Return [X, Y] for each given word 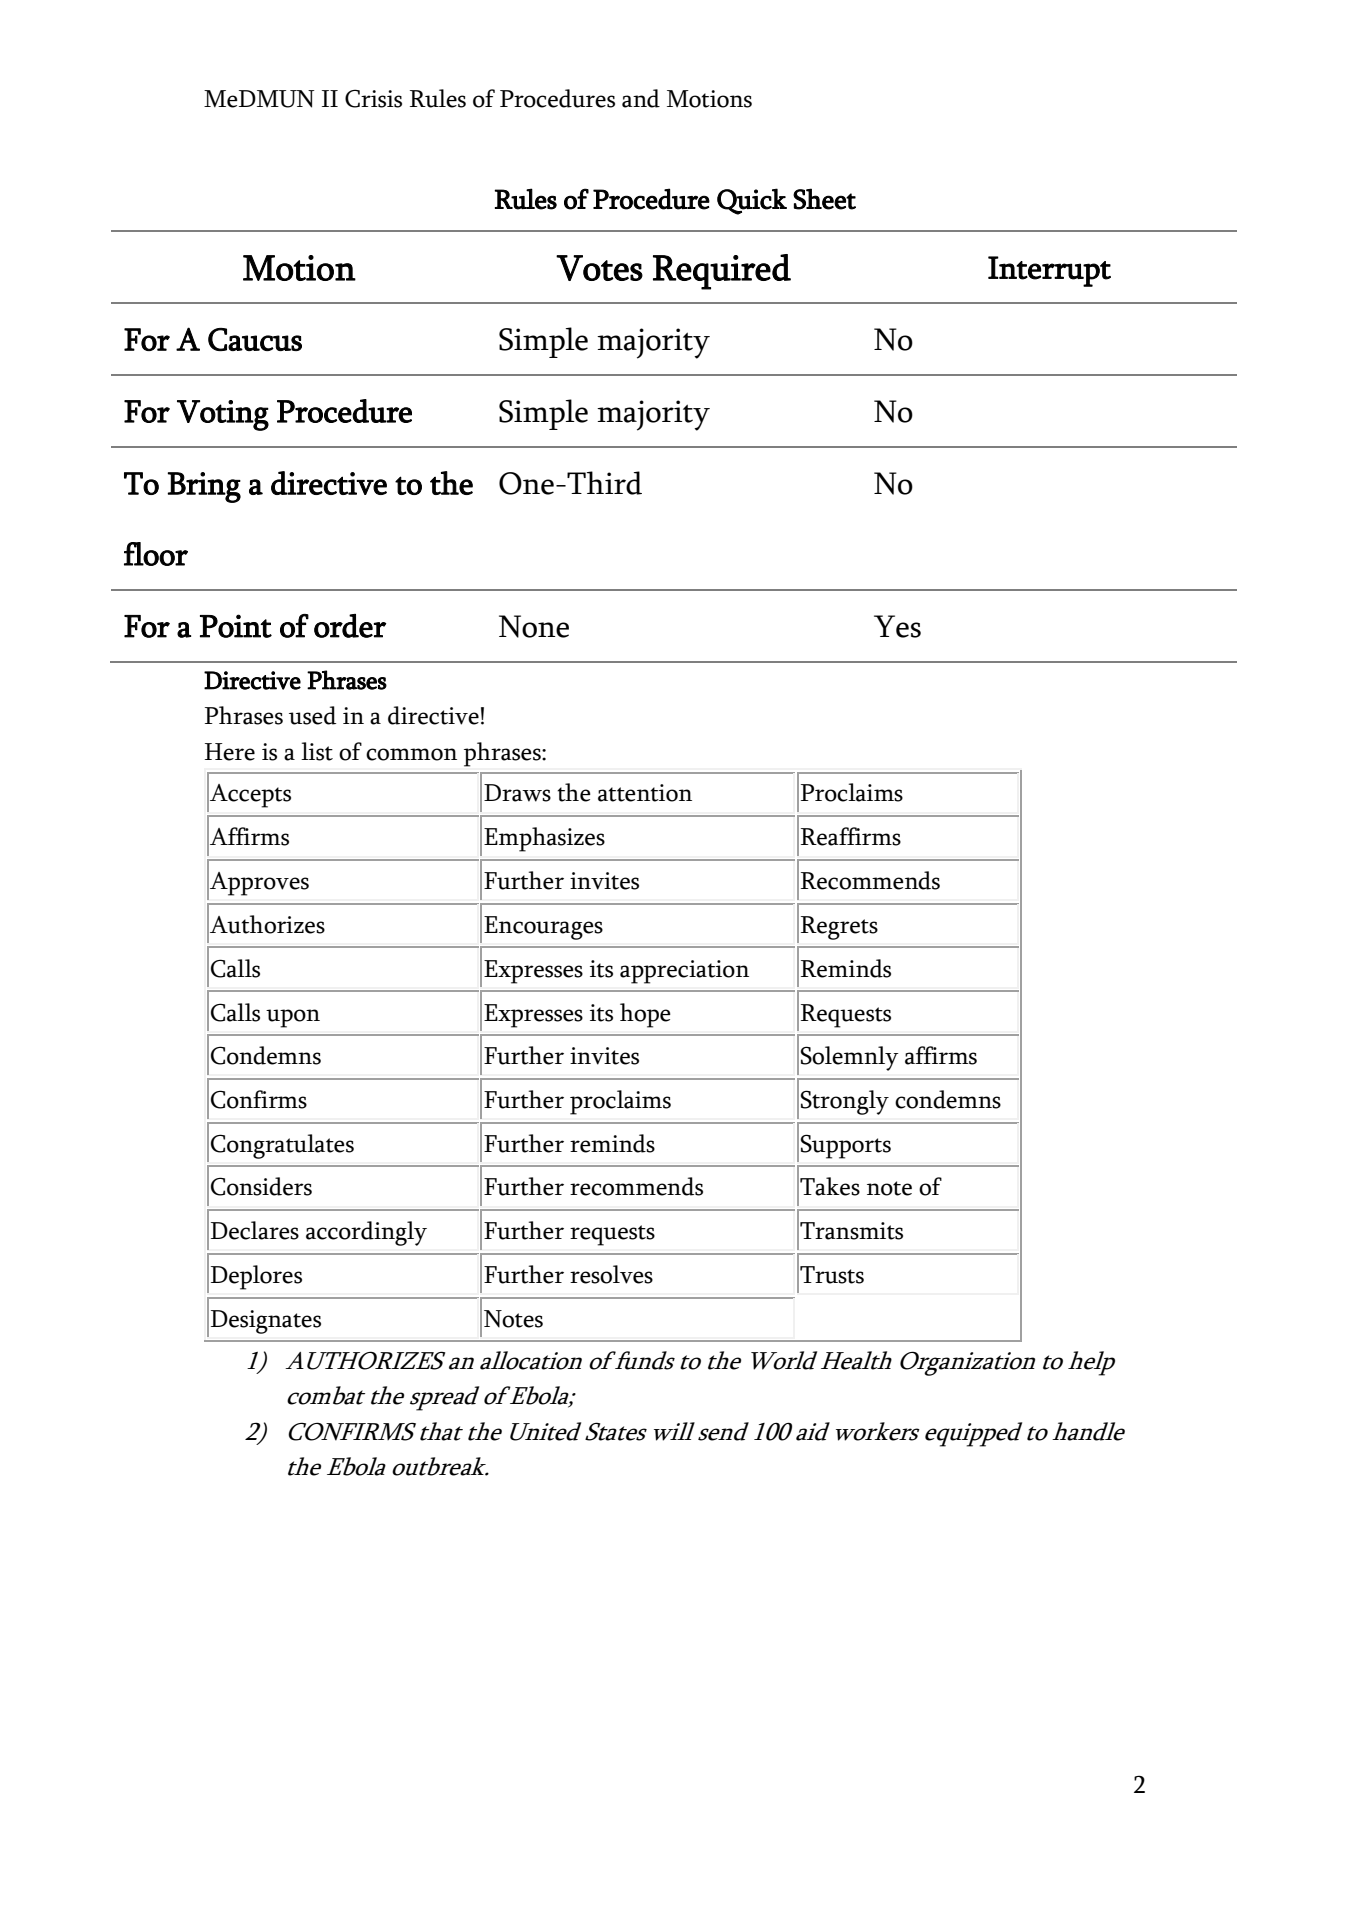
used [312, 715]
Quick [752, 201]
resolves [611, 1274]
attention [645, 793]
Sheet [824, 199]
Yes [897, 626]
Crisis [373, 98]
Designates [266, 1322]
